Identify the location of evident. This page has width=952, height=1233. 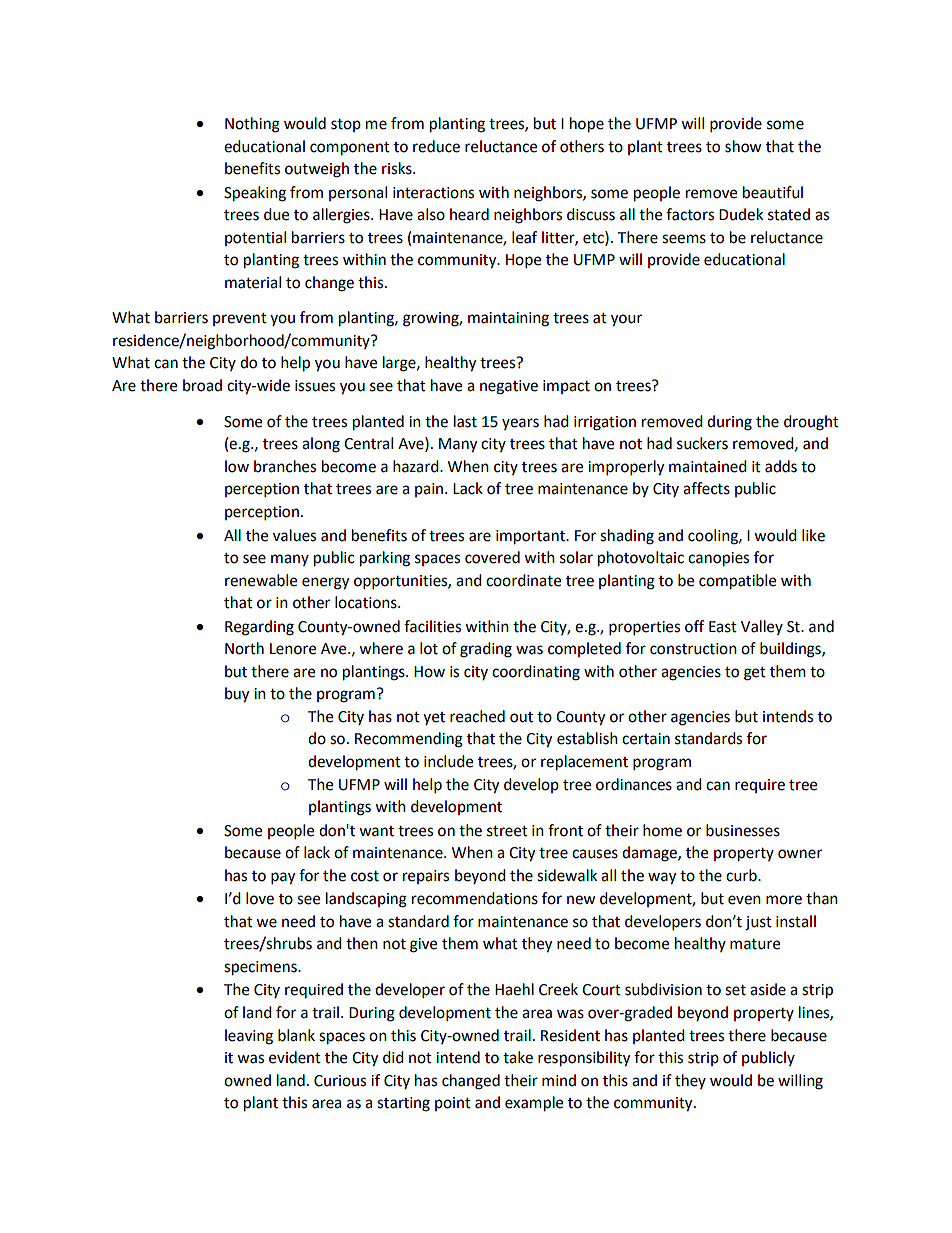
(295, 1057).
